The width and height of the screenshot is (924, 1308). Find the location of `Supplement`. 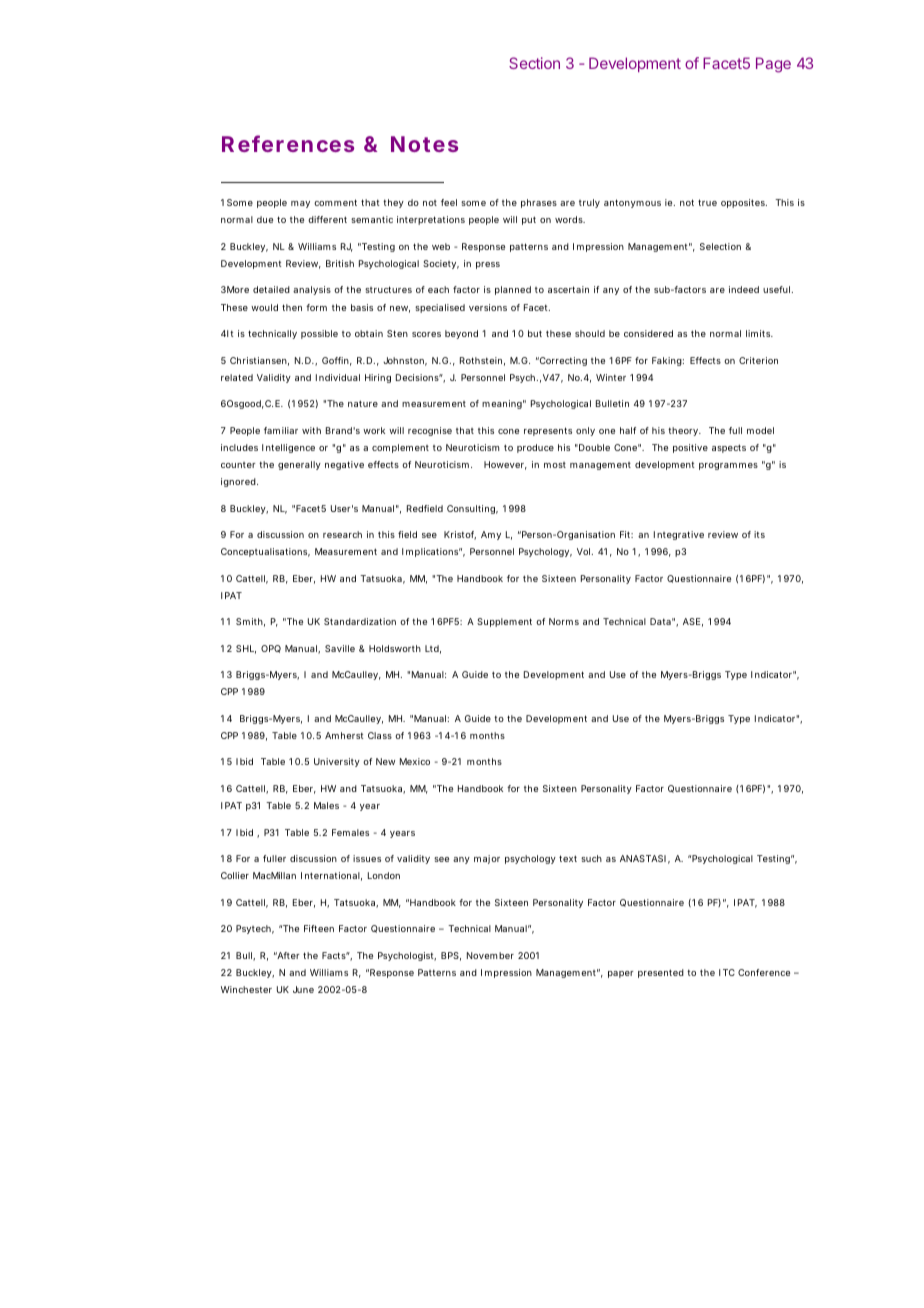

Supplement is located at coordinates (504, 622).
